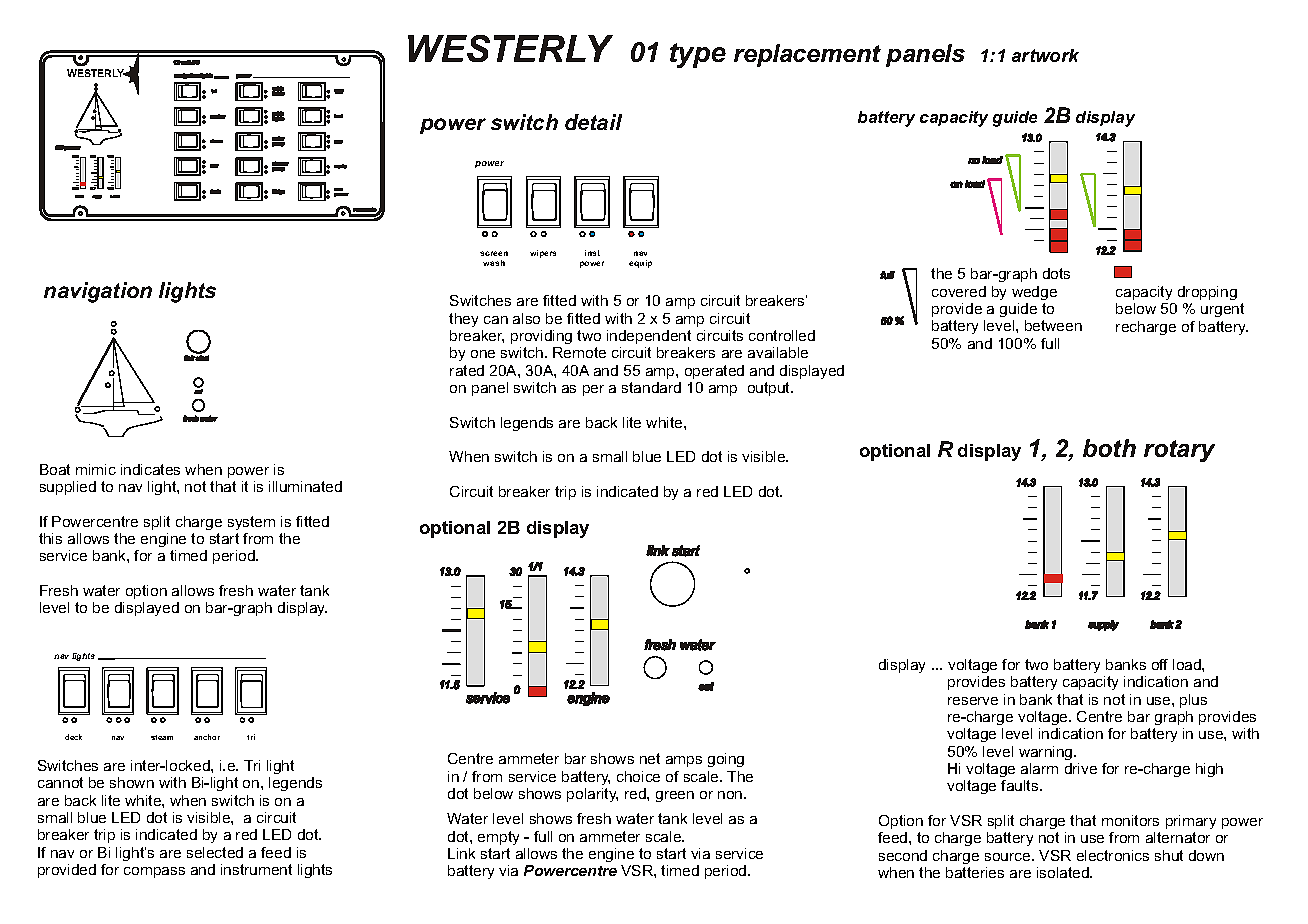 The width and height of the screenshot is (1308, 924). What do you see at coordinates (651, 387) in the screenshot?
I see `standard` at bounding box center [651, 387].
